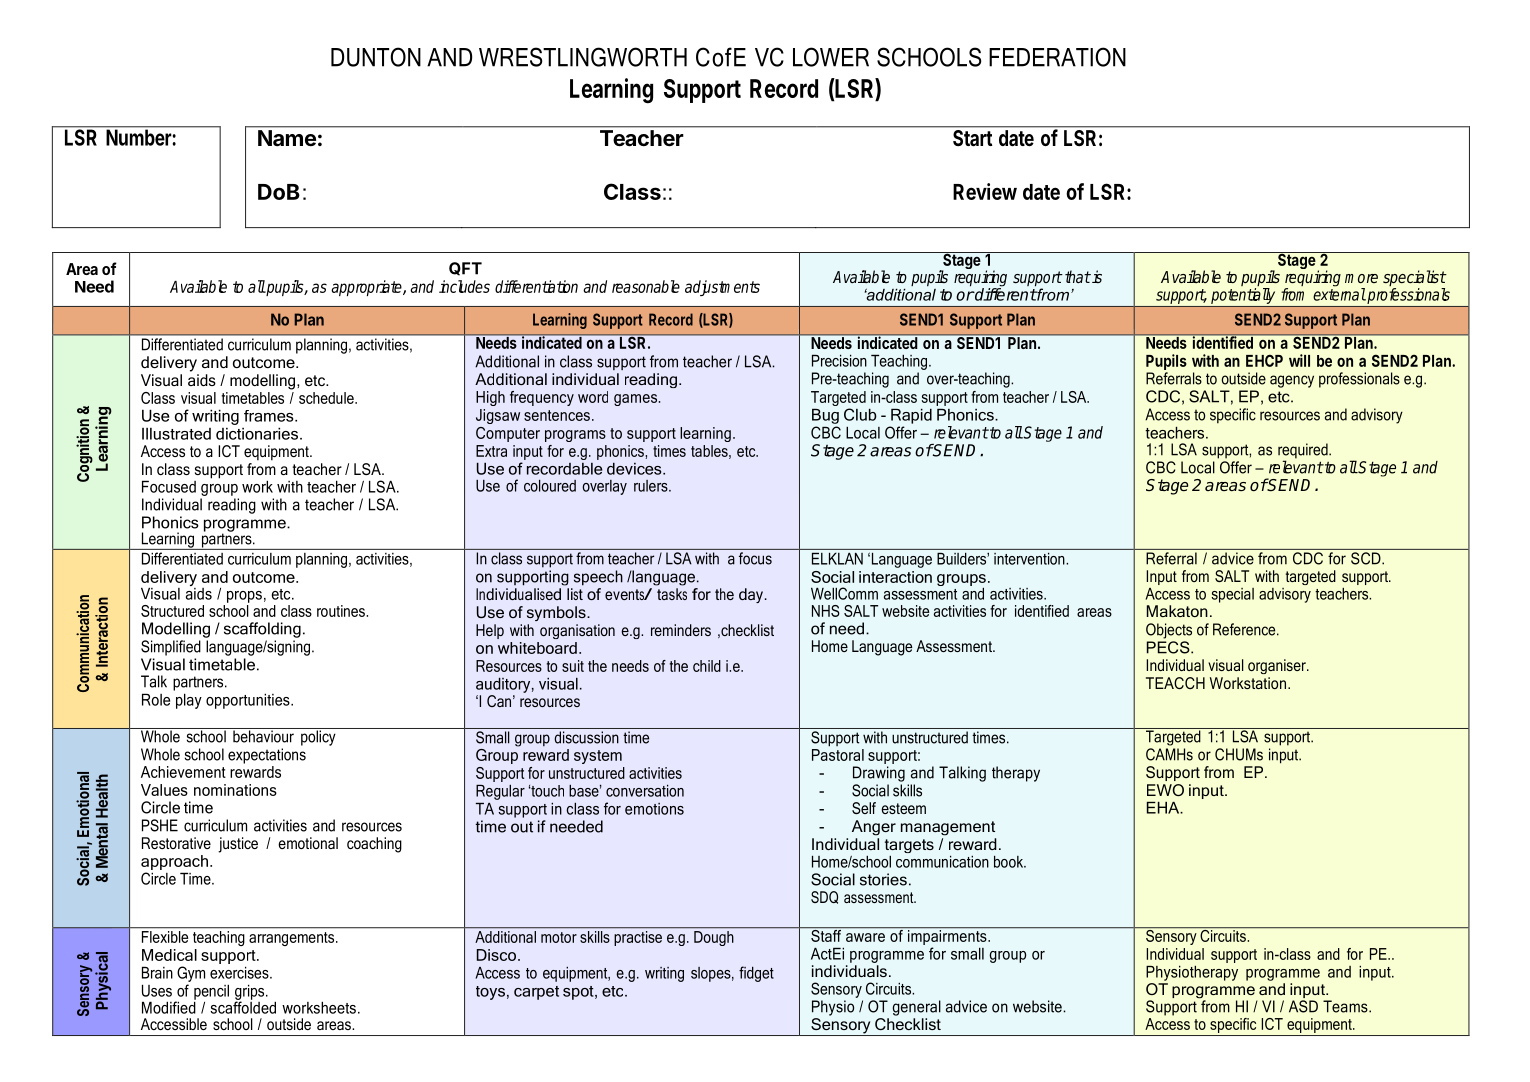  Describe the element at coordinates (707, 666) in the document. I see `child` at that location.
